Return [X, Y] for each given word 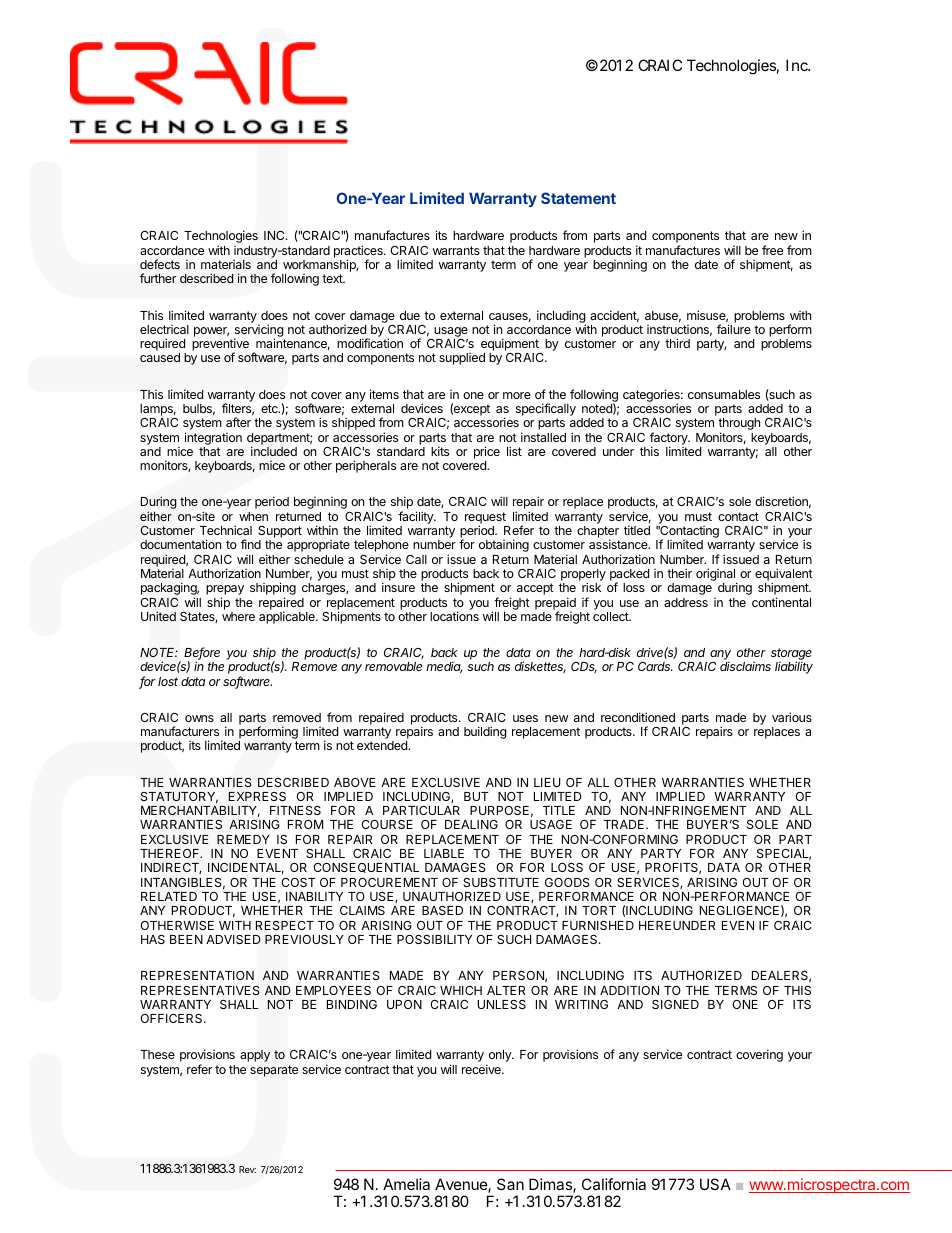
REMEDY [243, 839]
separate [274, 1071]
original [717, 576]
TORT [599, 910]
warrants [456, 250]
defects [160, 264]
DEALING [471, 824]
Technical [226, 530]
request [485, 519]
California [614, 1184]
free [772, 250]
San [510, 1184]
